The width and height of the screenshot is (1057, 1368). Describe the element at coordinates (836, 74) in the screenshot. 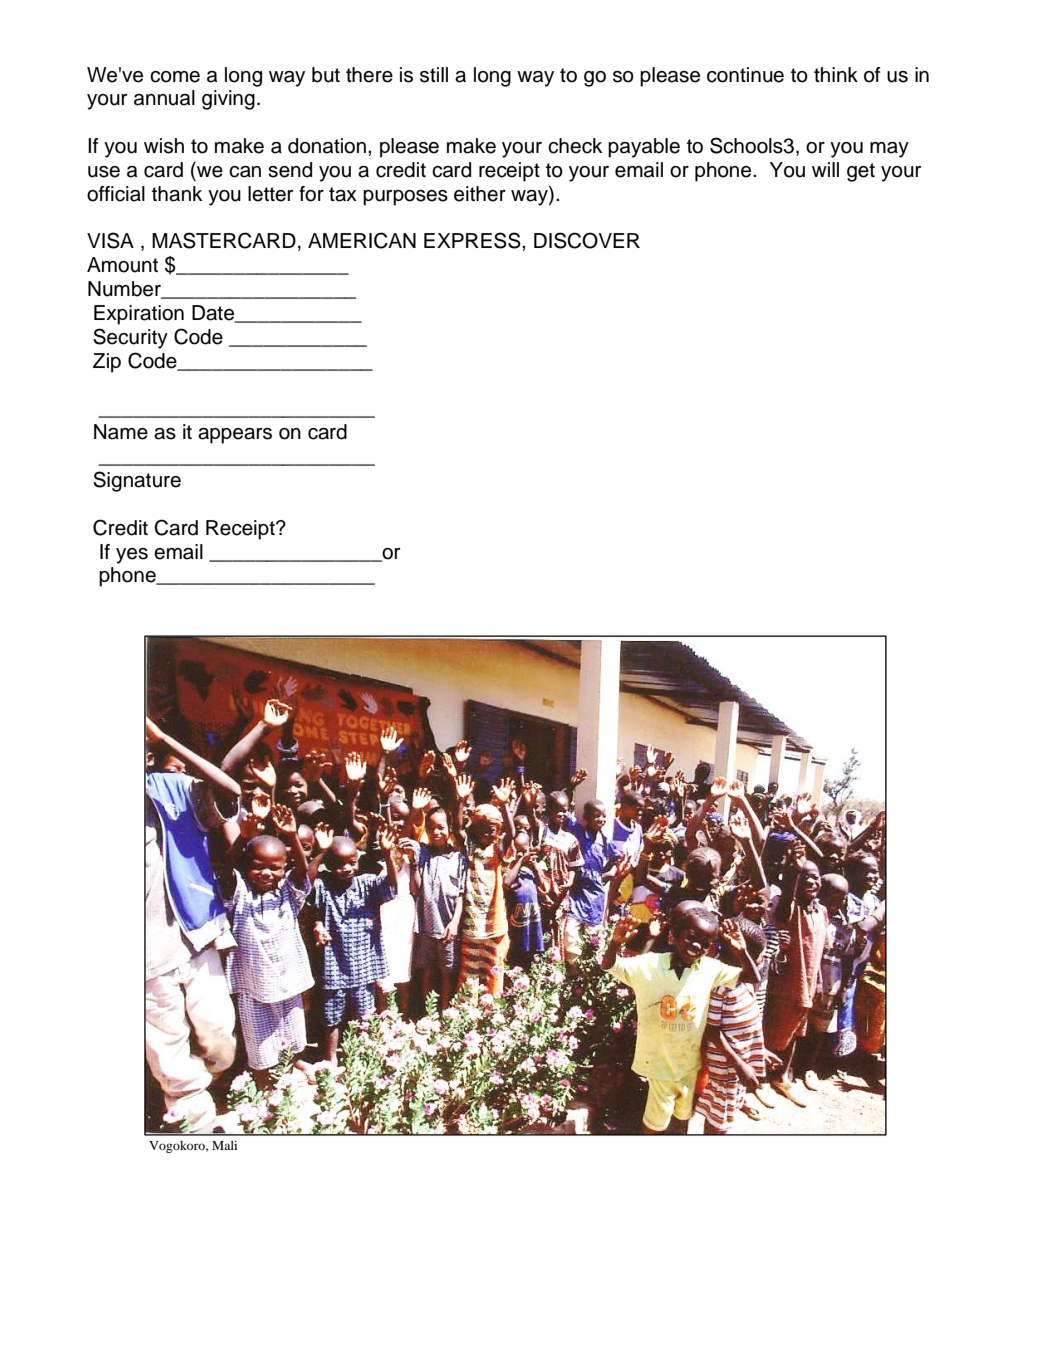

I see `think` at that location.
